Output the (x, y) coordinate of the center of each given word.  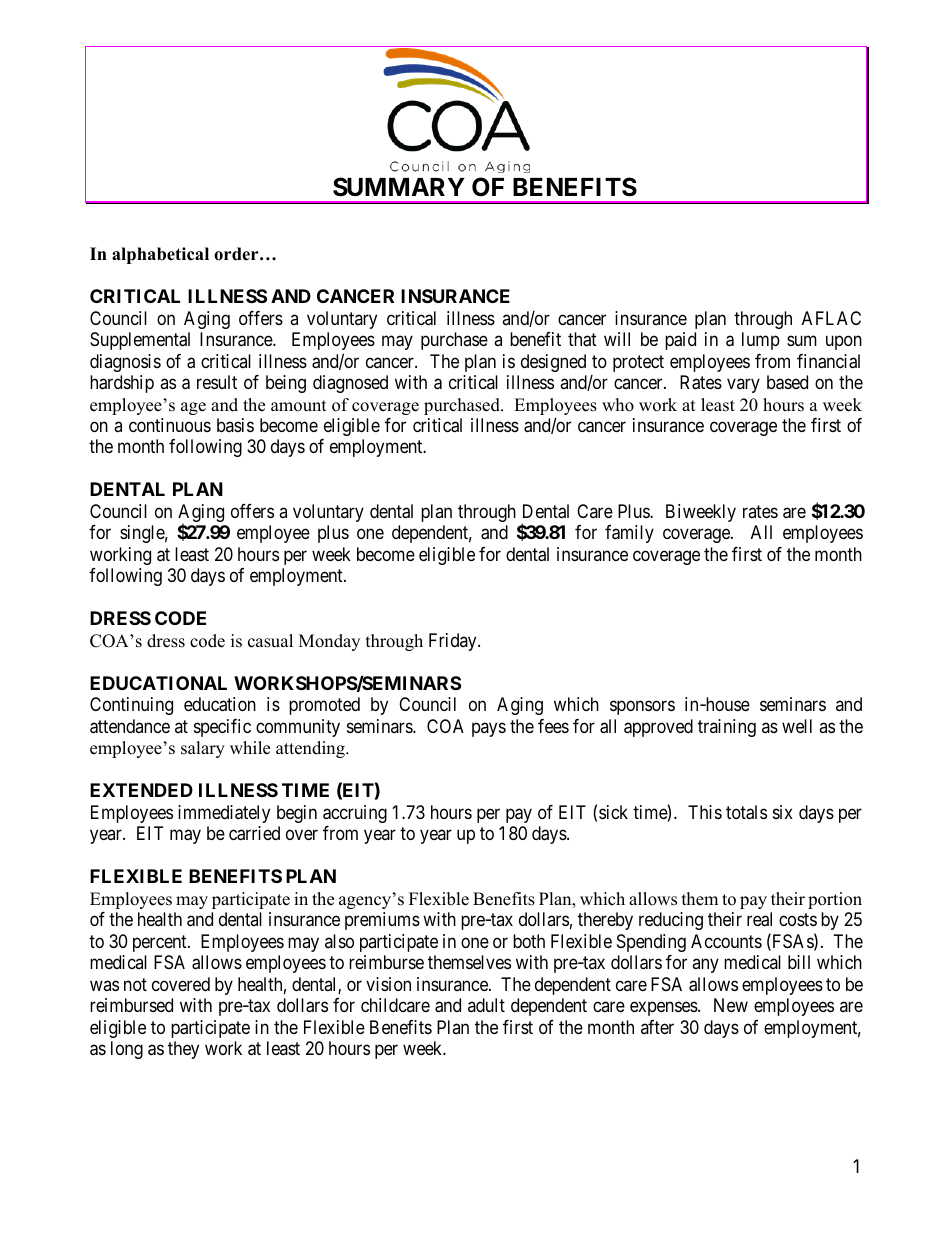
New (731, 1005)
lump (761, 341)
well (797, 726)
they (183, 1050)
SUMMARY (399, 187)
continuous (170, 425)
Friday (454, 642)
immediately (224, 814)
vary (743, 385)
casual (270, 641)
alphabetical (160, 255)
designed (553, 363)
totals (746, 812)
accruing (355, 814)
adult (486, 1005)
